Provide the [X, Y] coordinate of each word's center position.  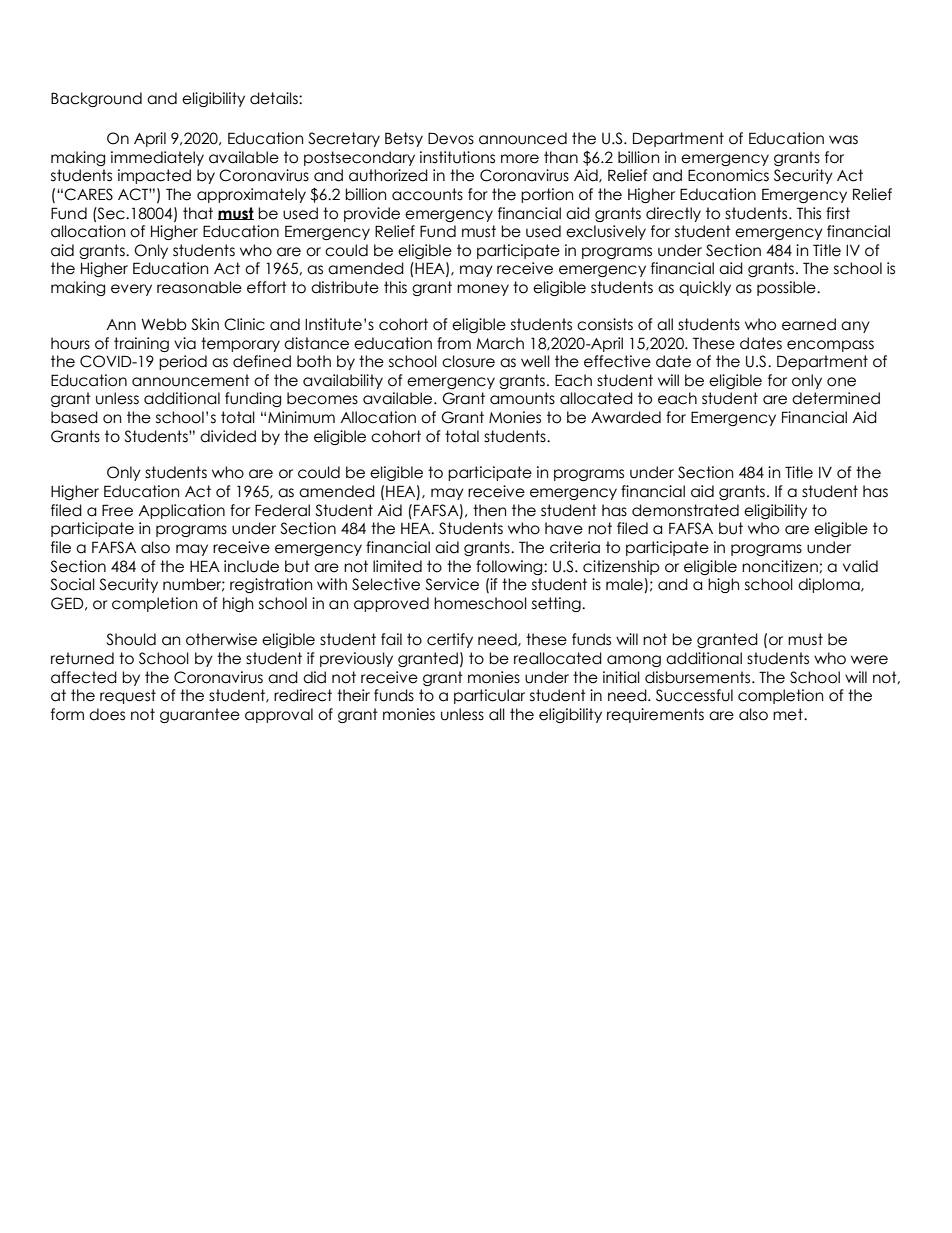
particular [489, 696]
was [843, 140]
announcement [191, 380]
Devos [451, 138]
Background [96, 99]
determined [836, 398]
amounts [522, 398]
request [128, 696]
